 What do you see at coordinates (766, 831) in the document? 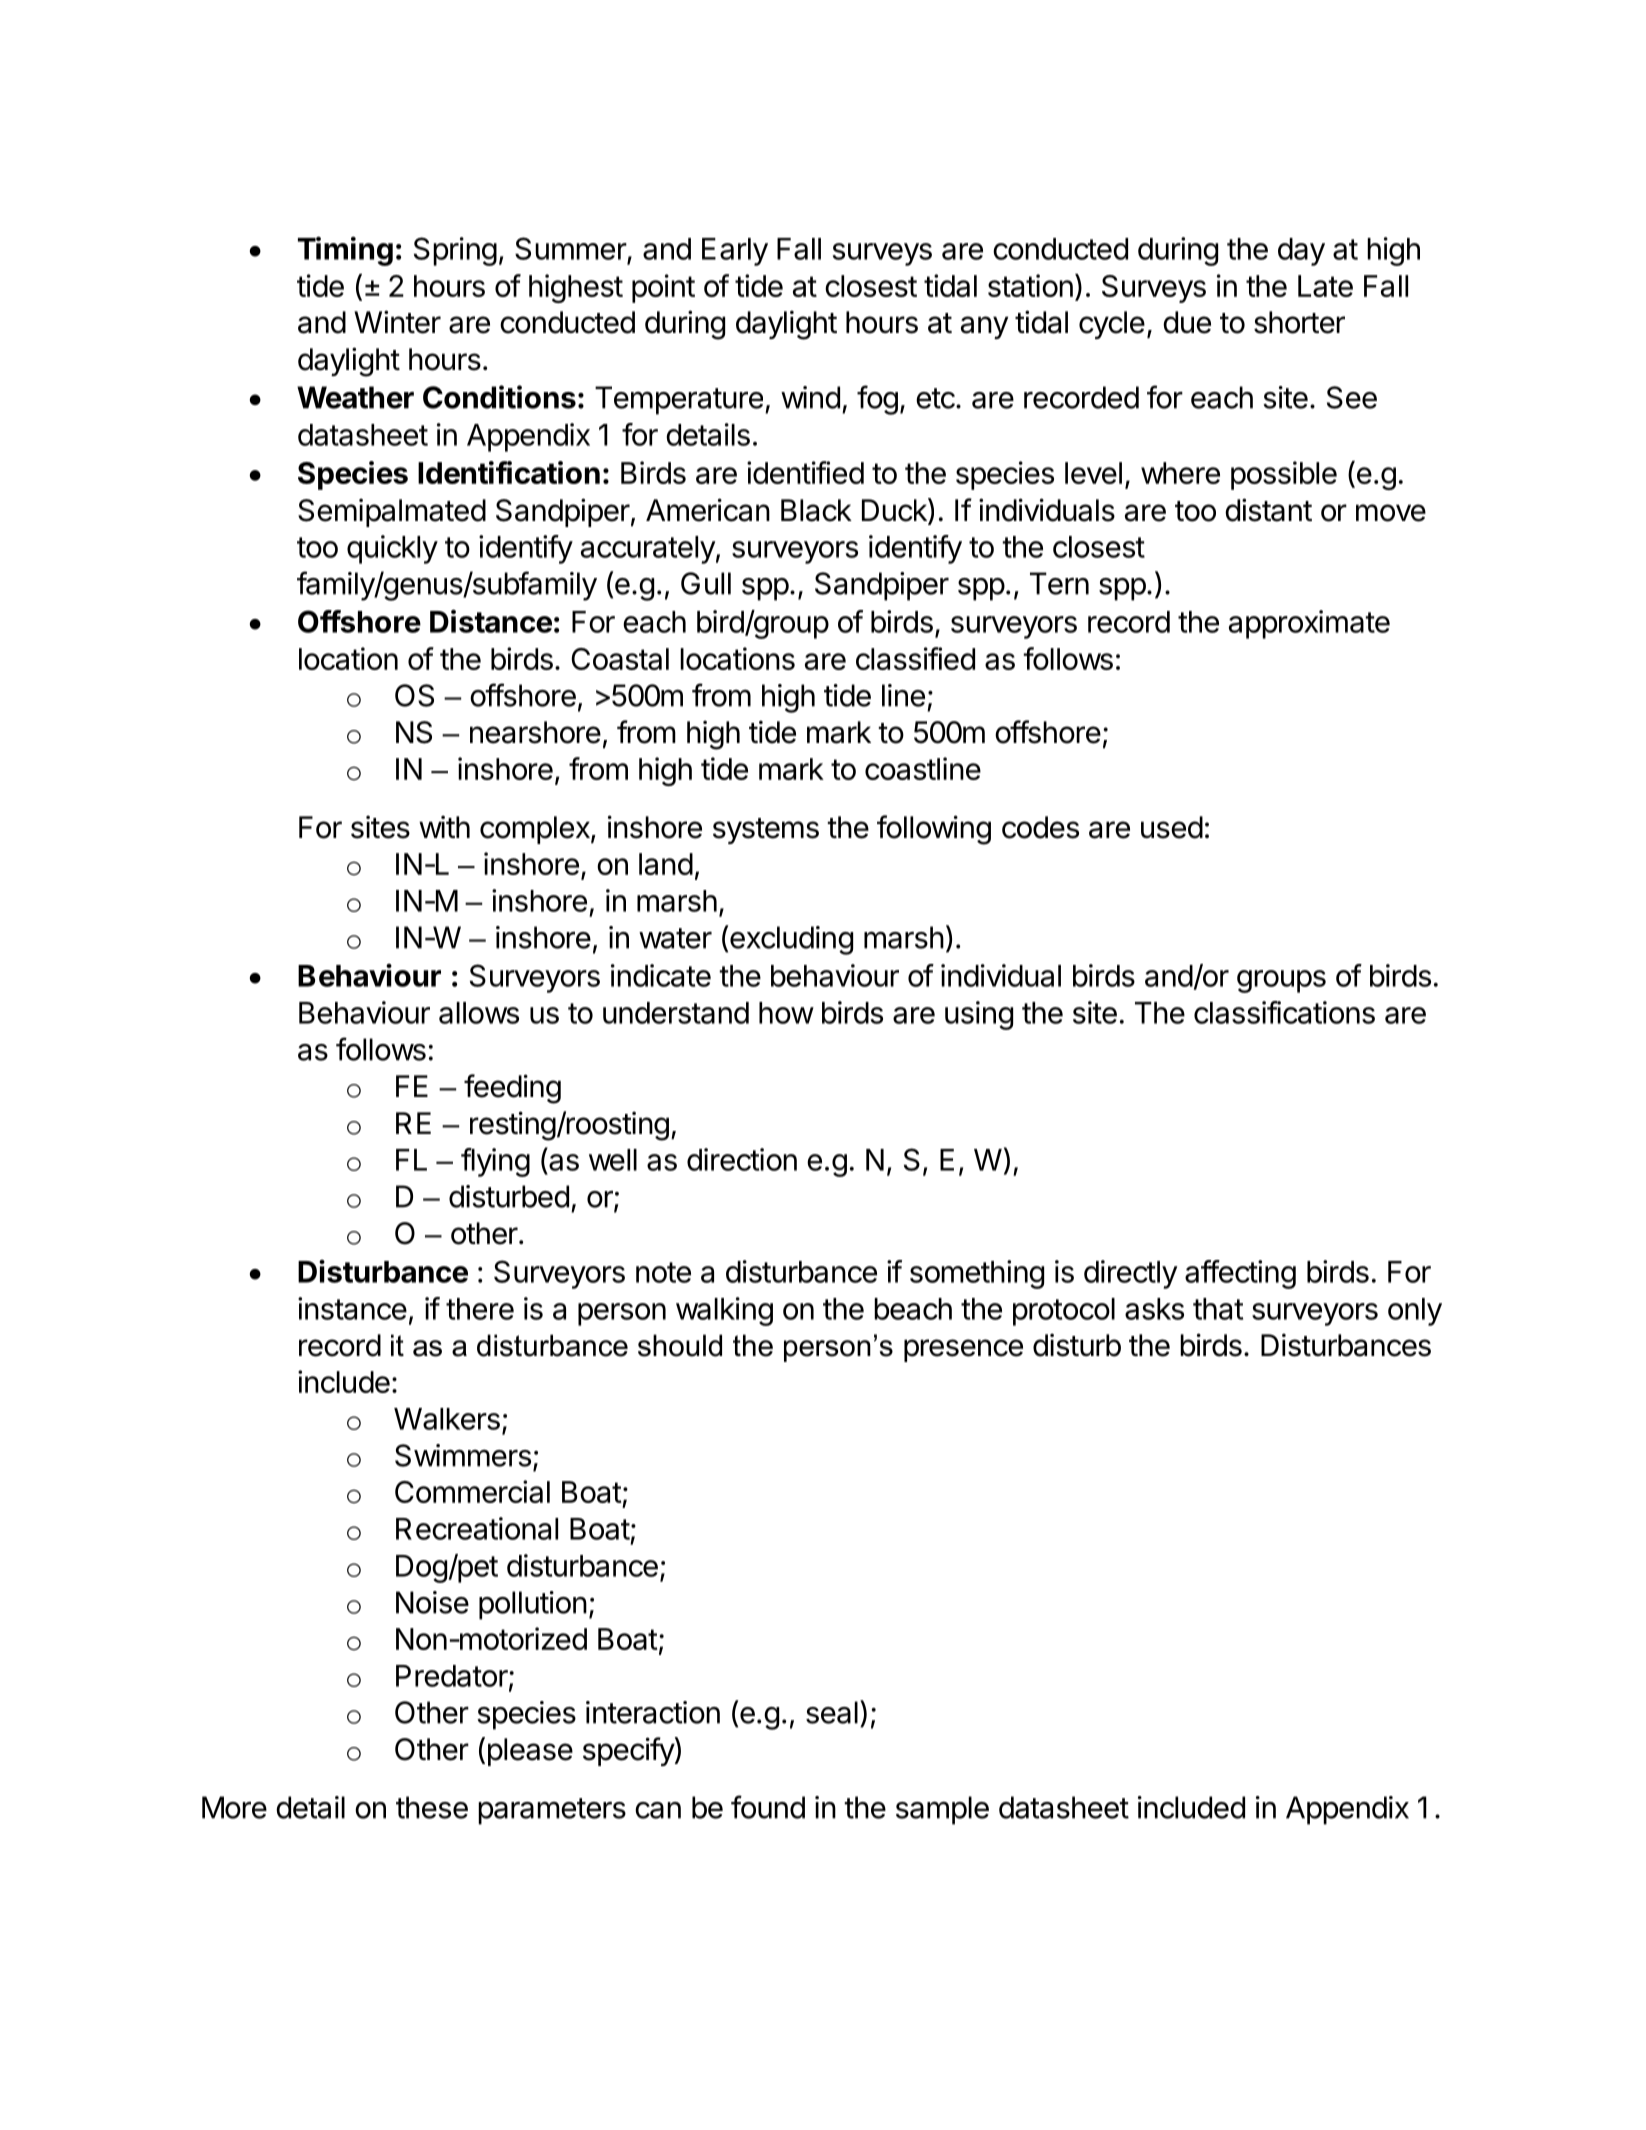
I see `systems` at bounding box center [766, 831].
